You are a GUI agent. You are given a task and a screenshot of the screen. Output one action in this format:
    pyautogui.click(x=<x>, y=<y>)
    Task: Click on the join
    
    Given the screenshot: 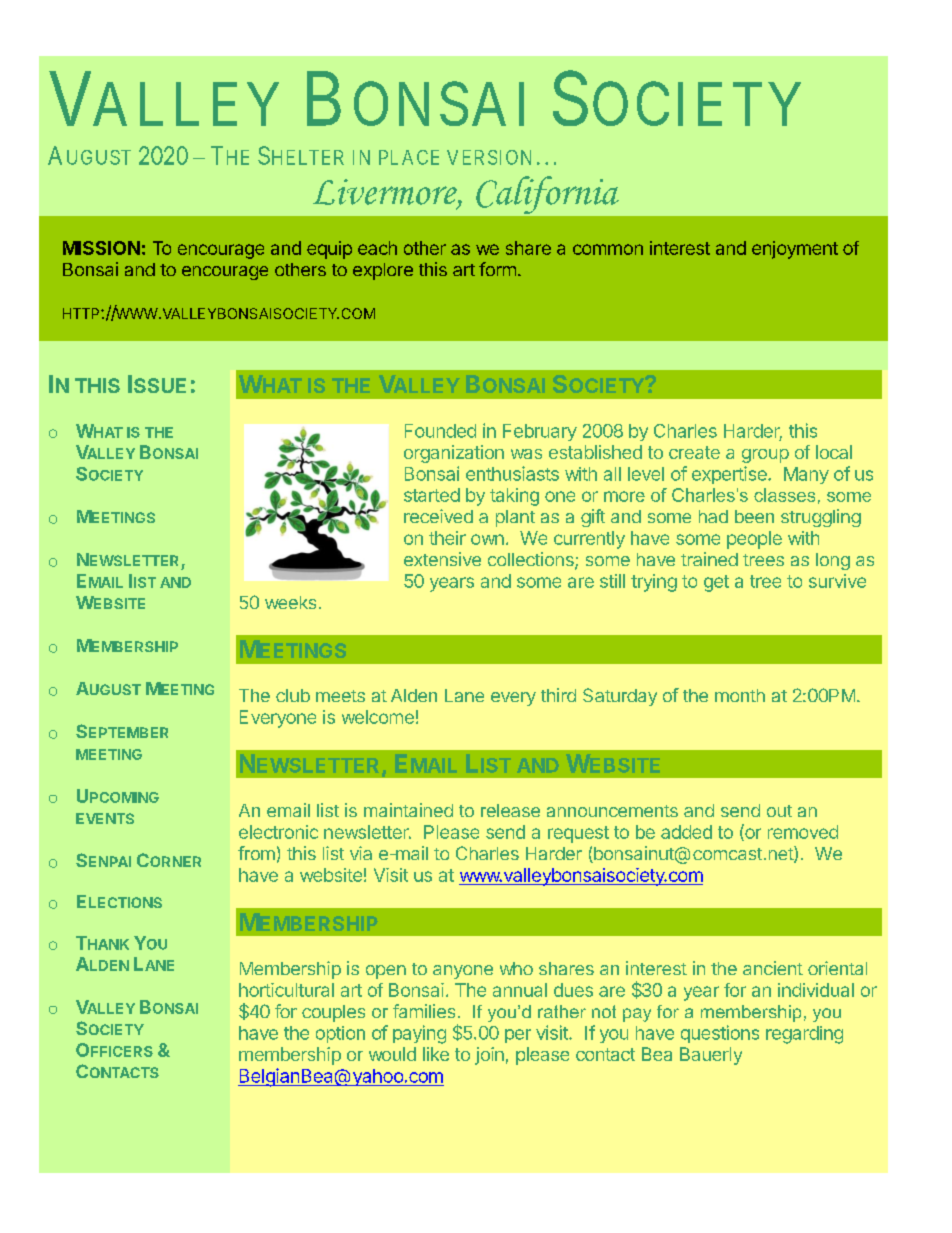 What is the action you would take?
    pyautogui.click(x=489, y=1056)
